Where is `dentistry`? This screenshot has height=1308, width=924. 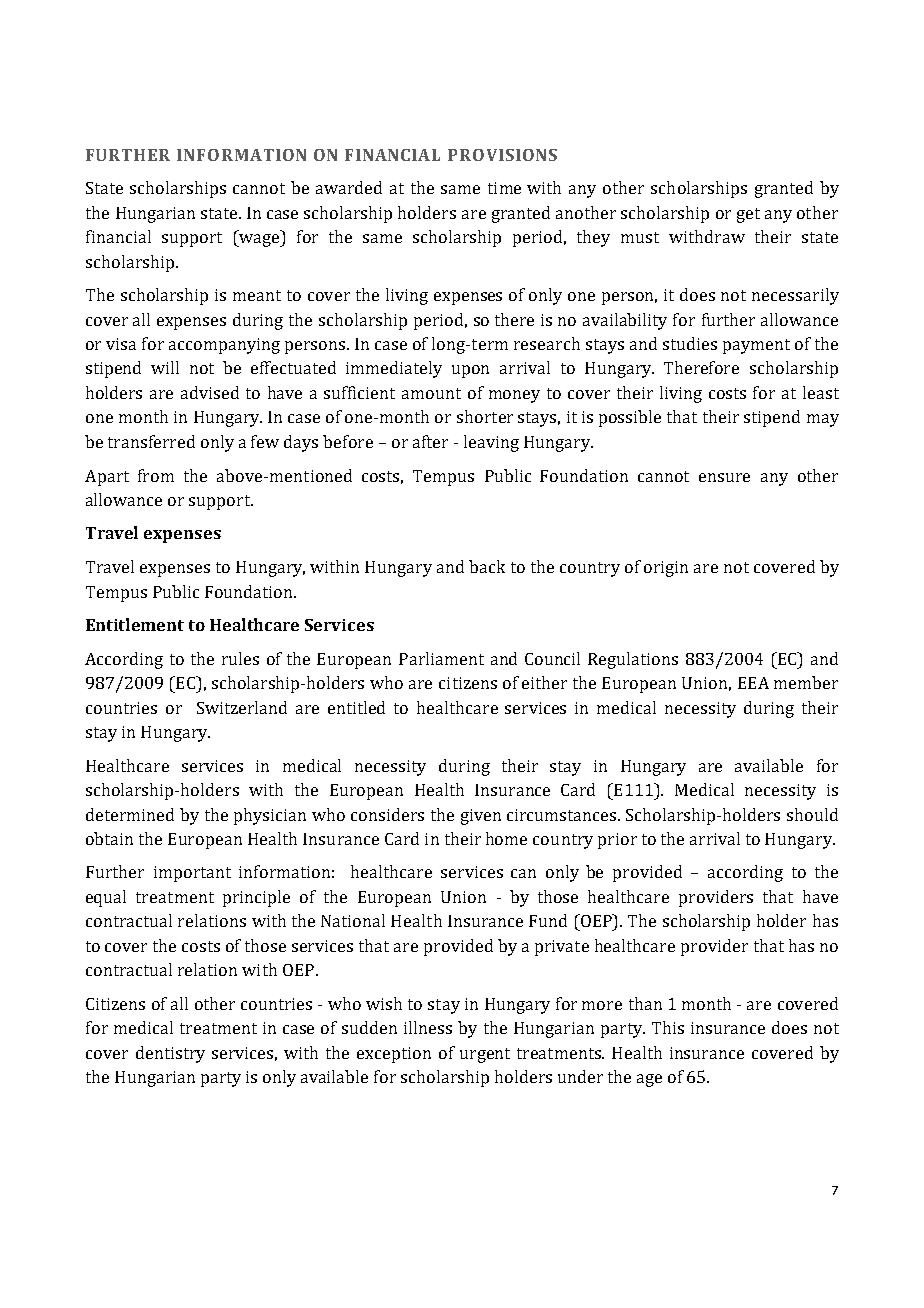
dentistry is located at coordinates (170, 1054).
